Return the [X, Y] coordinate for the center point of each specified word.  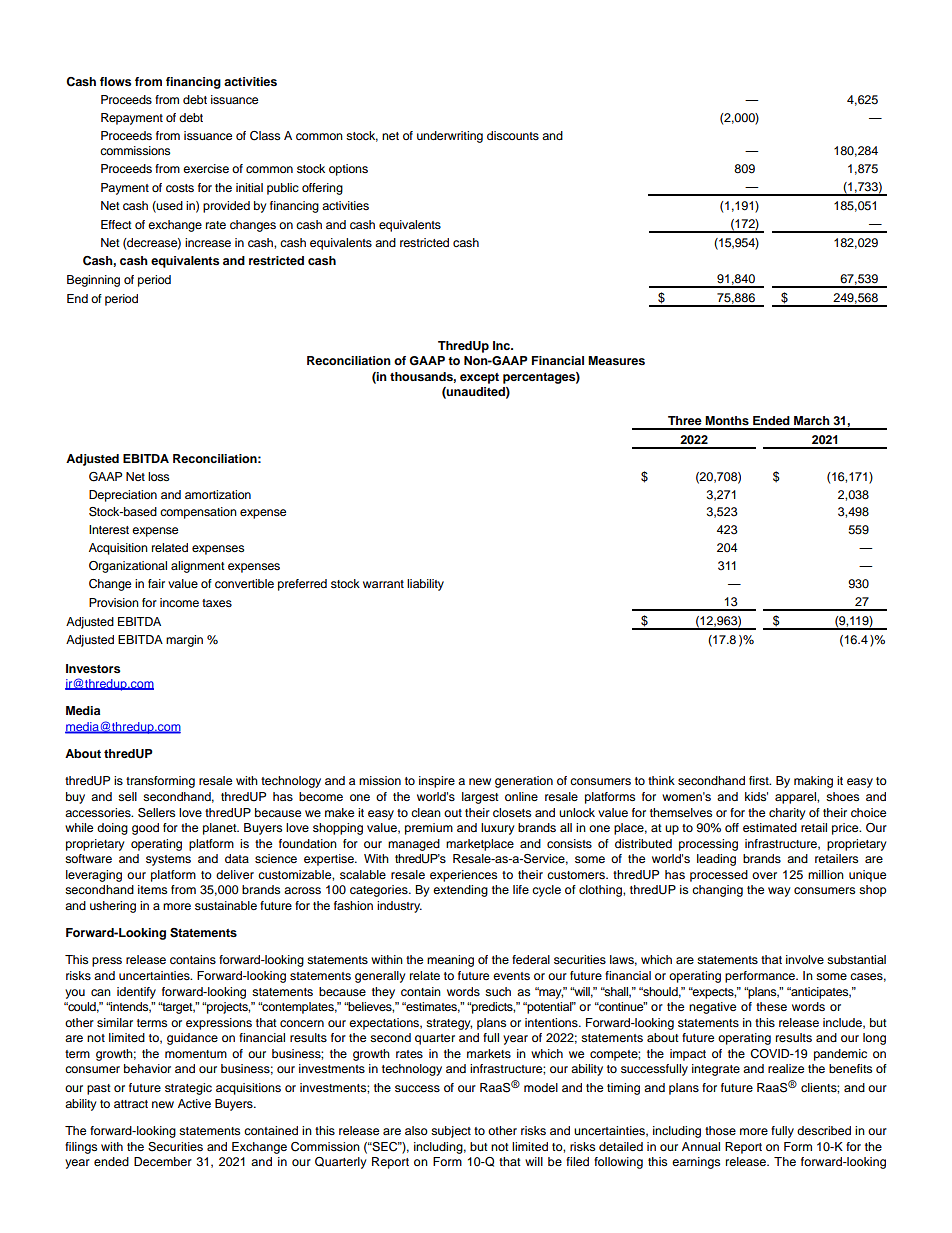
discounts [513, 135]
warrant [383, 584]
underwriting [450, 137]
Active [194, 1103]
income [179, 602]
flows [115, 81]
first [760, 780]
